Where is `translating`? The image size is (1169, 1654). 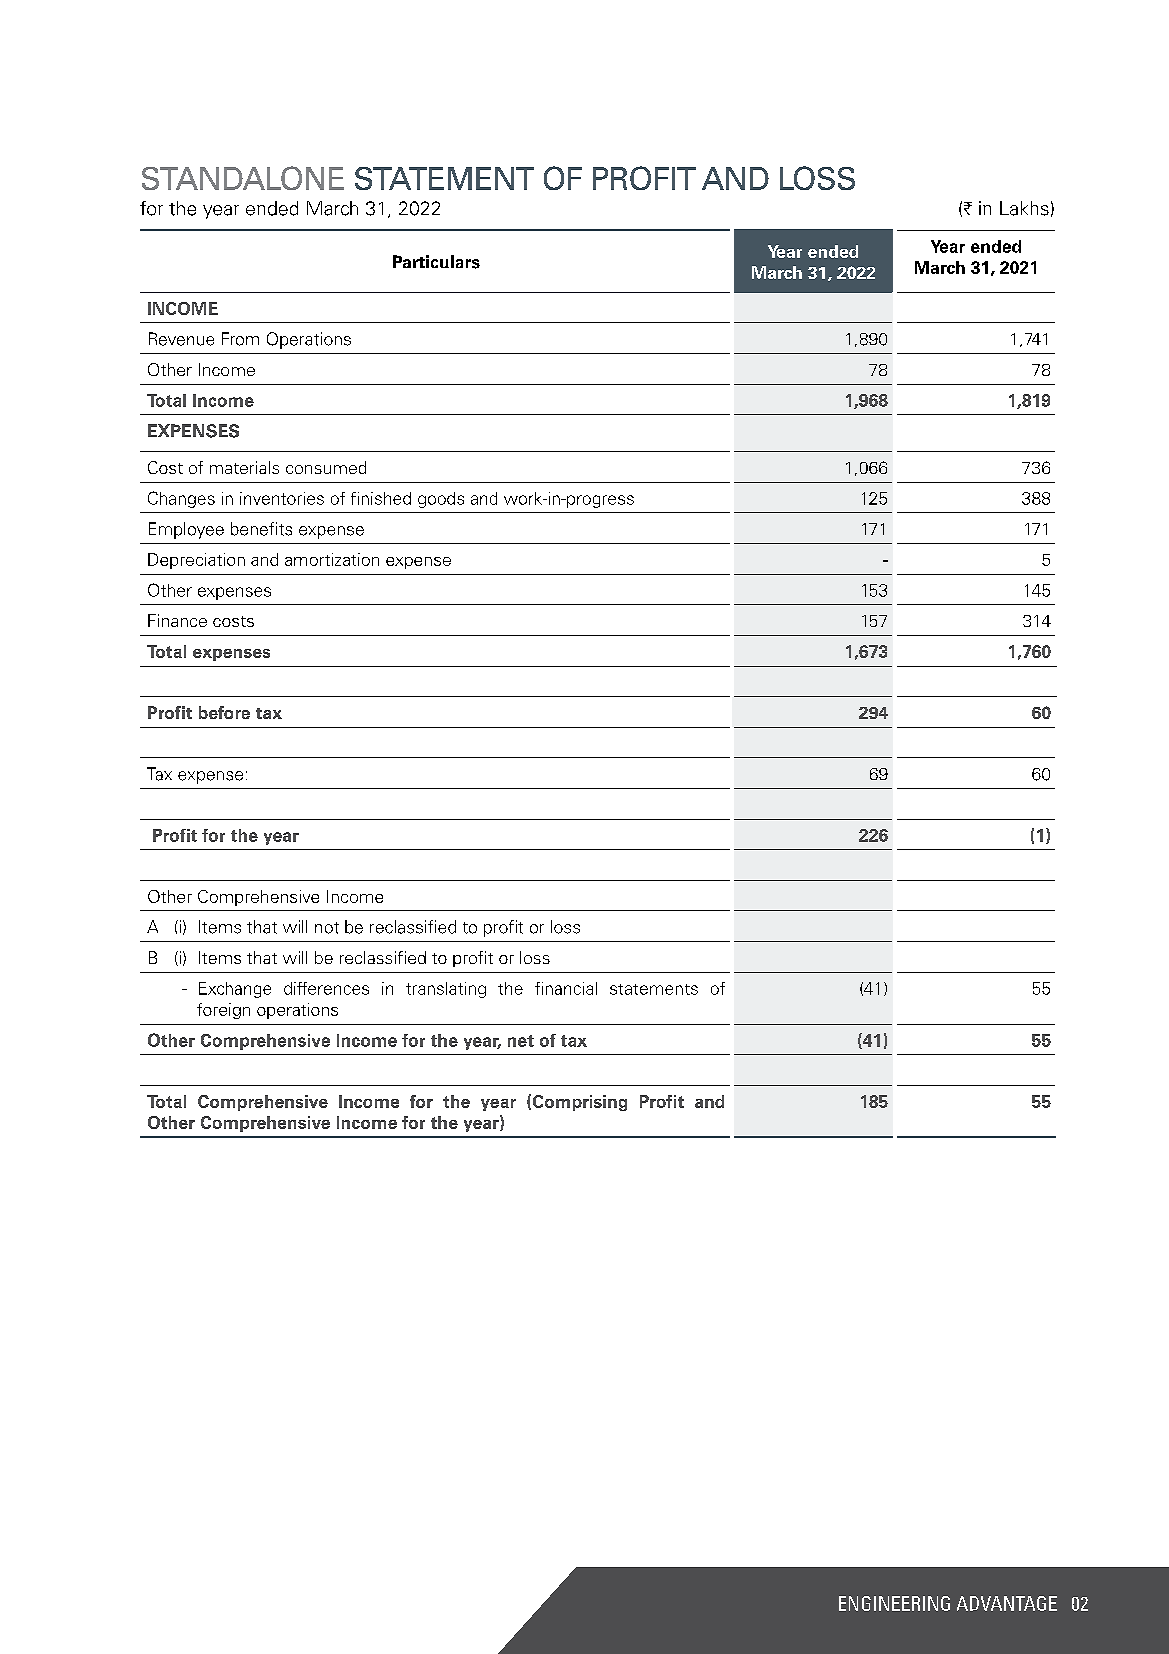
translating is located at coordinates (446, 990).
